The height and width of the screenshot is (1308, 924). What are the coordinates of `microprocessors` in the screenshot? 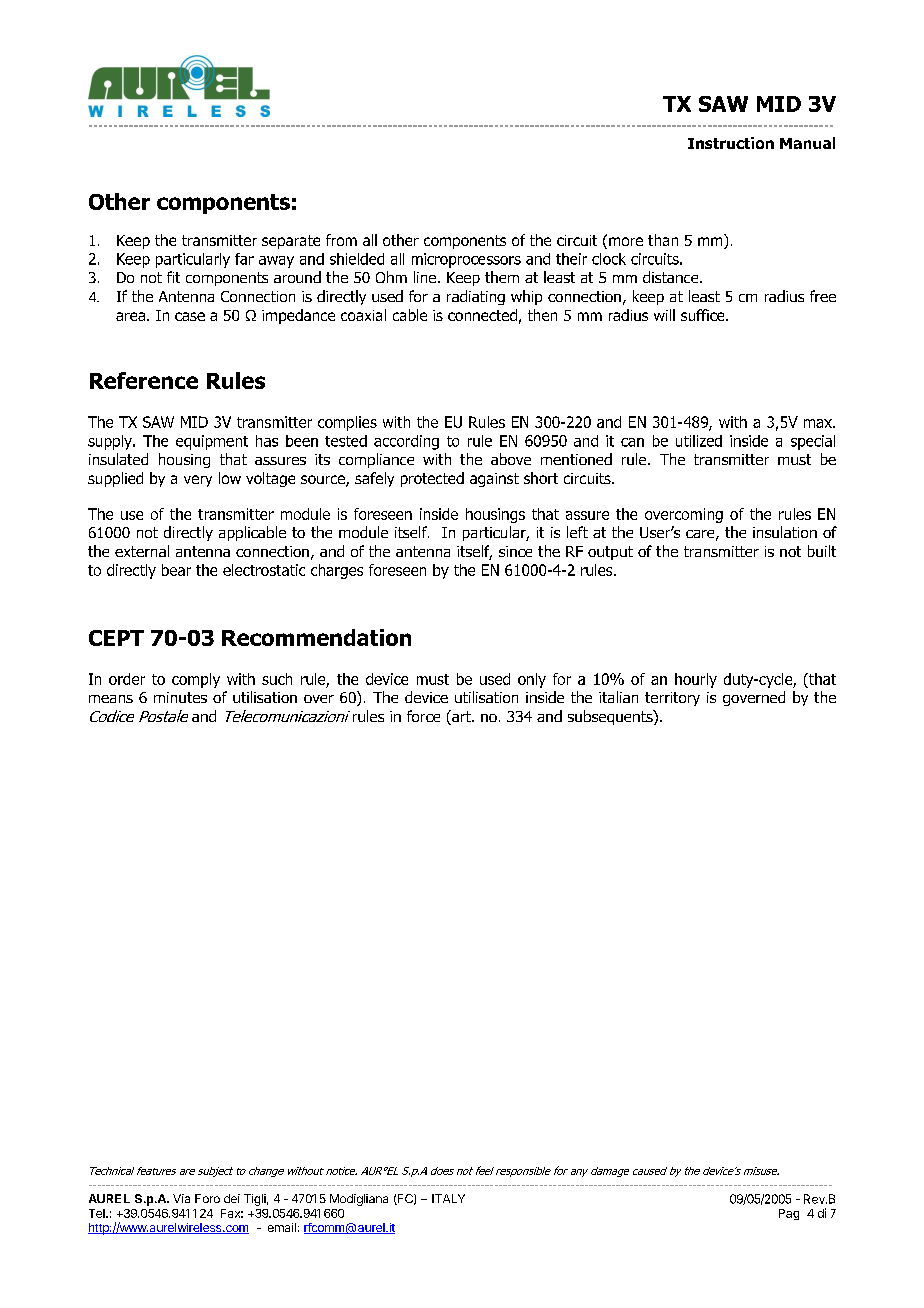 It's located at (466, 260).
